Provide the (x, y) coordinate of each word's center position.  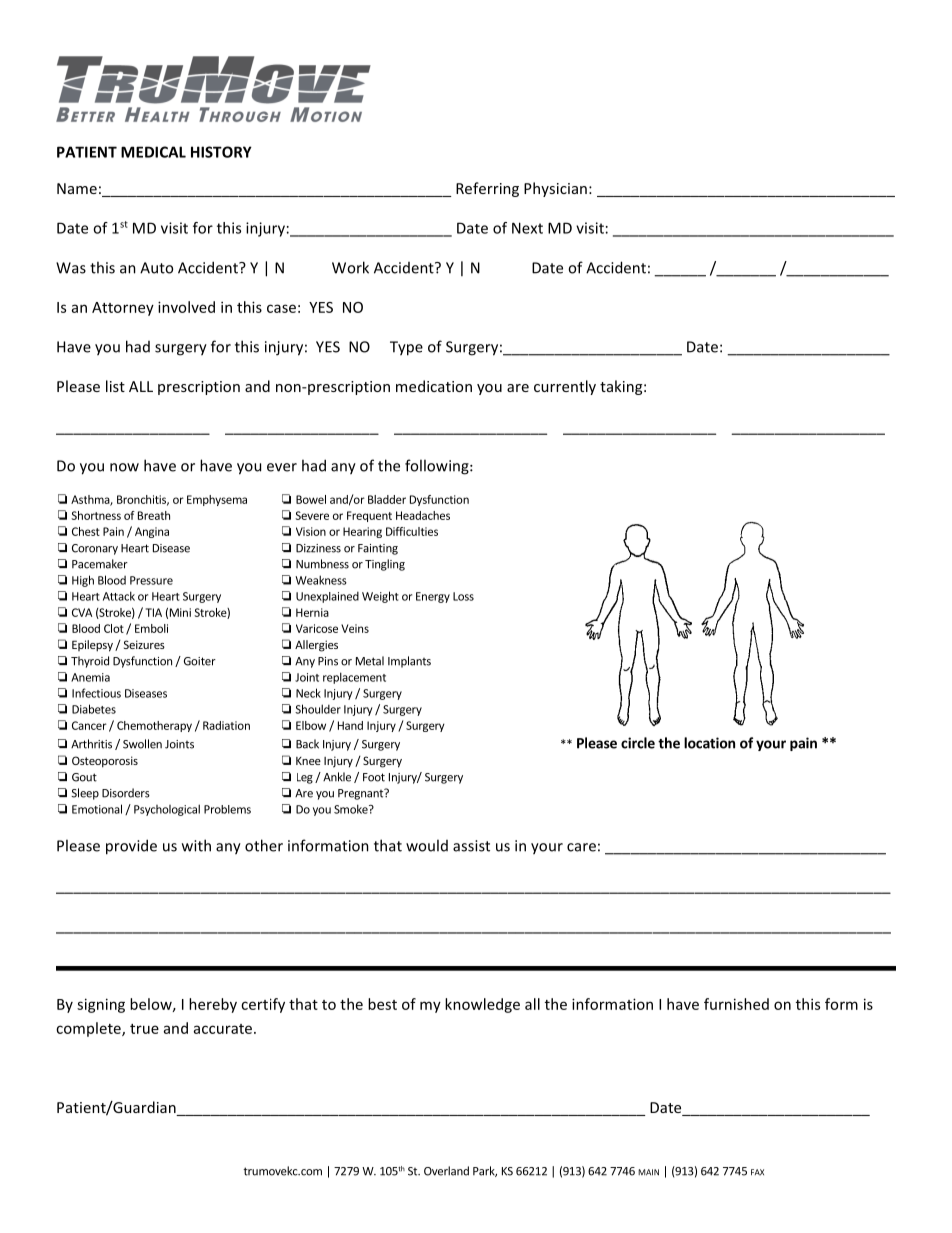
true (144, 1029)
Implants (409, 662)
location (709, 743)
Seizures (144, 644)
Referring (487, 189)
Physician (555, 189)
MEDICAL (153, 152)
